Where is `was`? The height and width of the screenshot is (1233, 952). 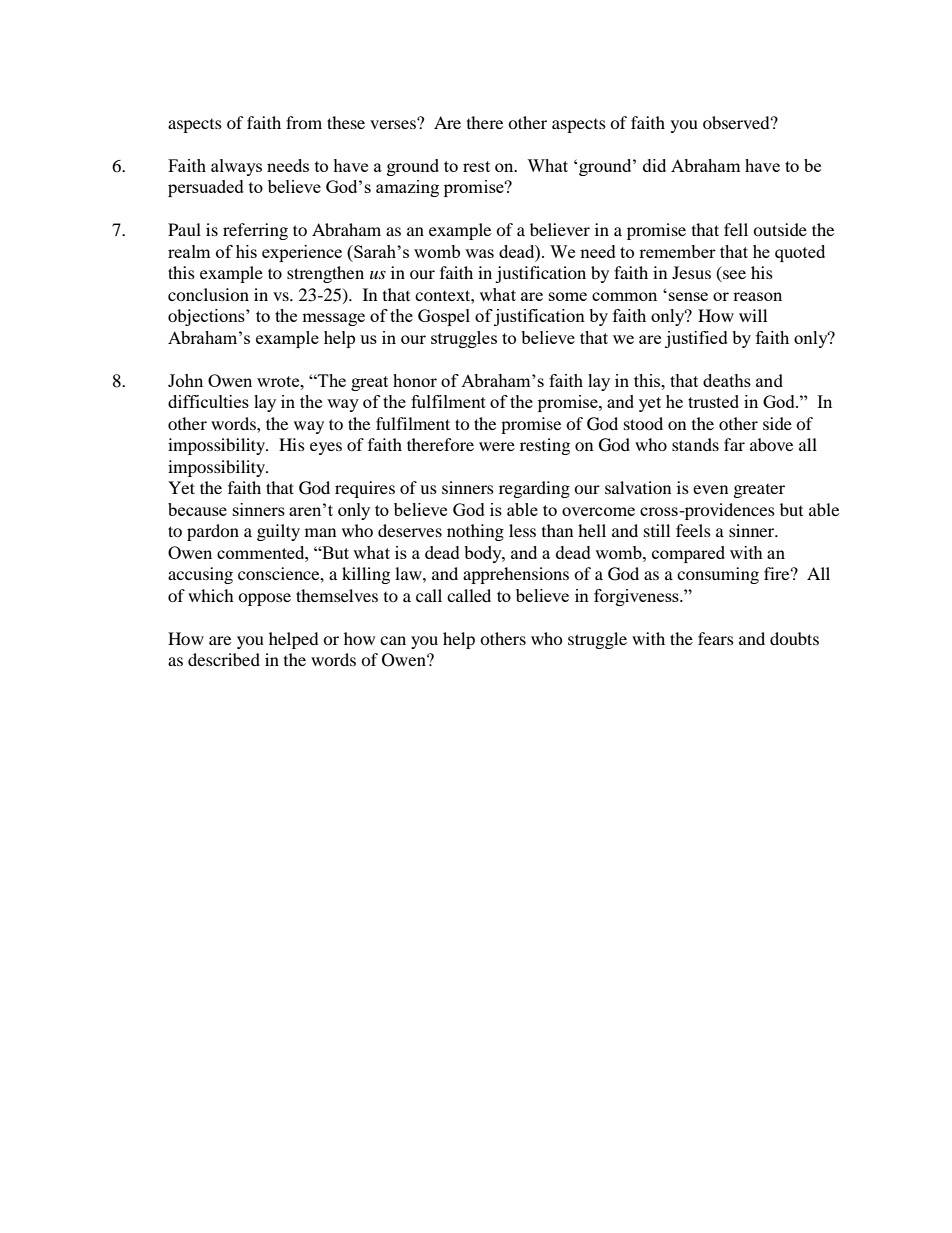 was is located at coordinates (479, 253).
